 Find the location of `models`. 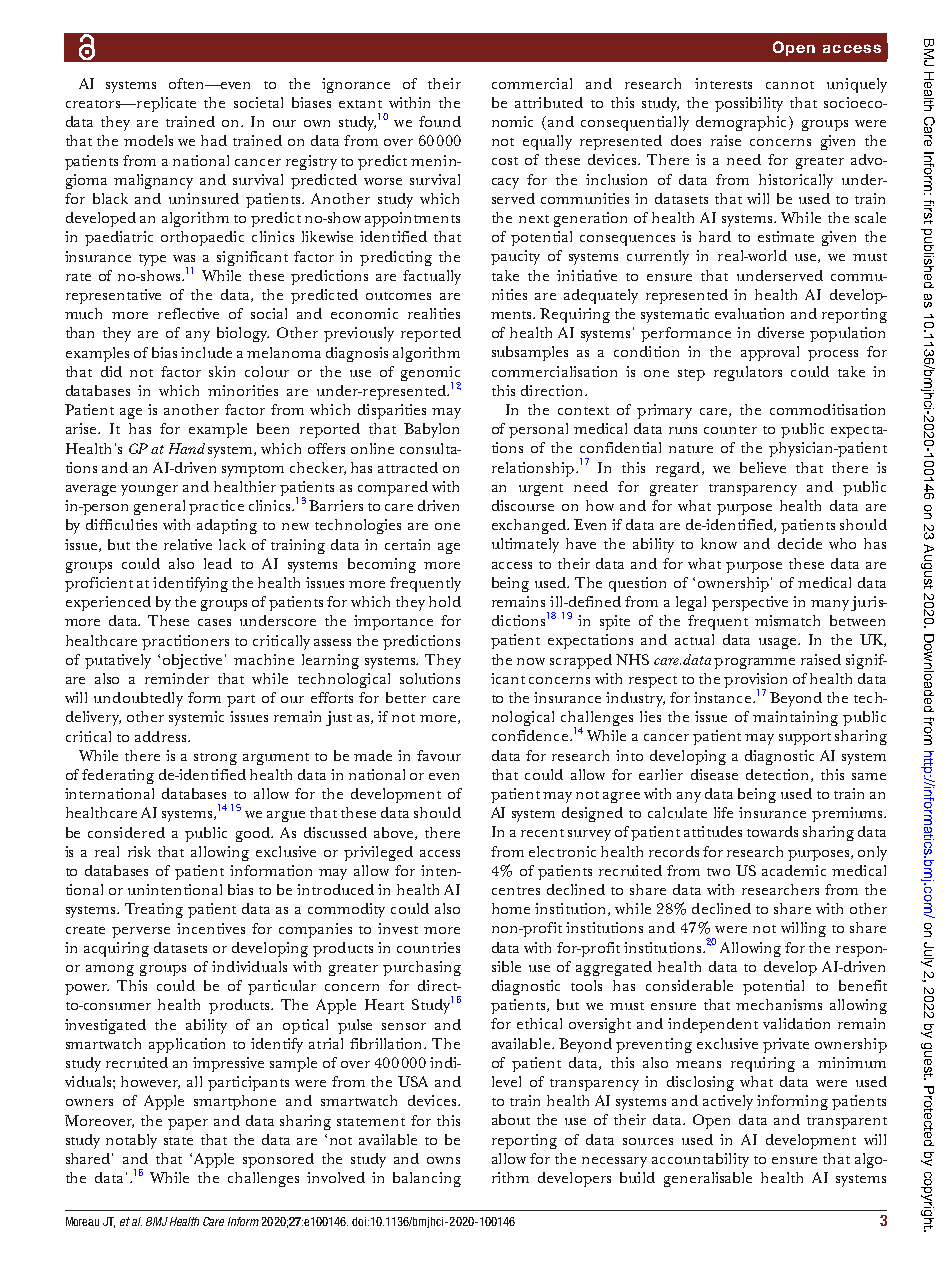

models is located at coordinates (148, 140).
